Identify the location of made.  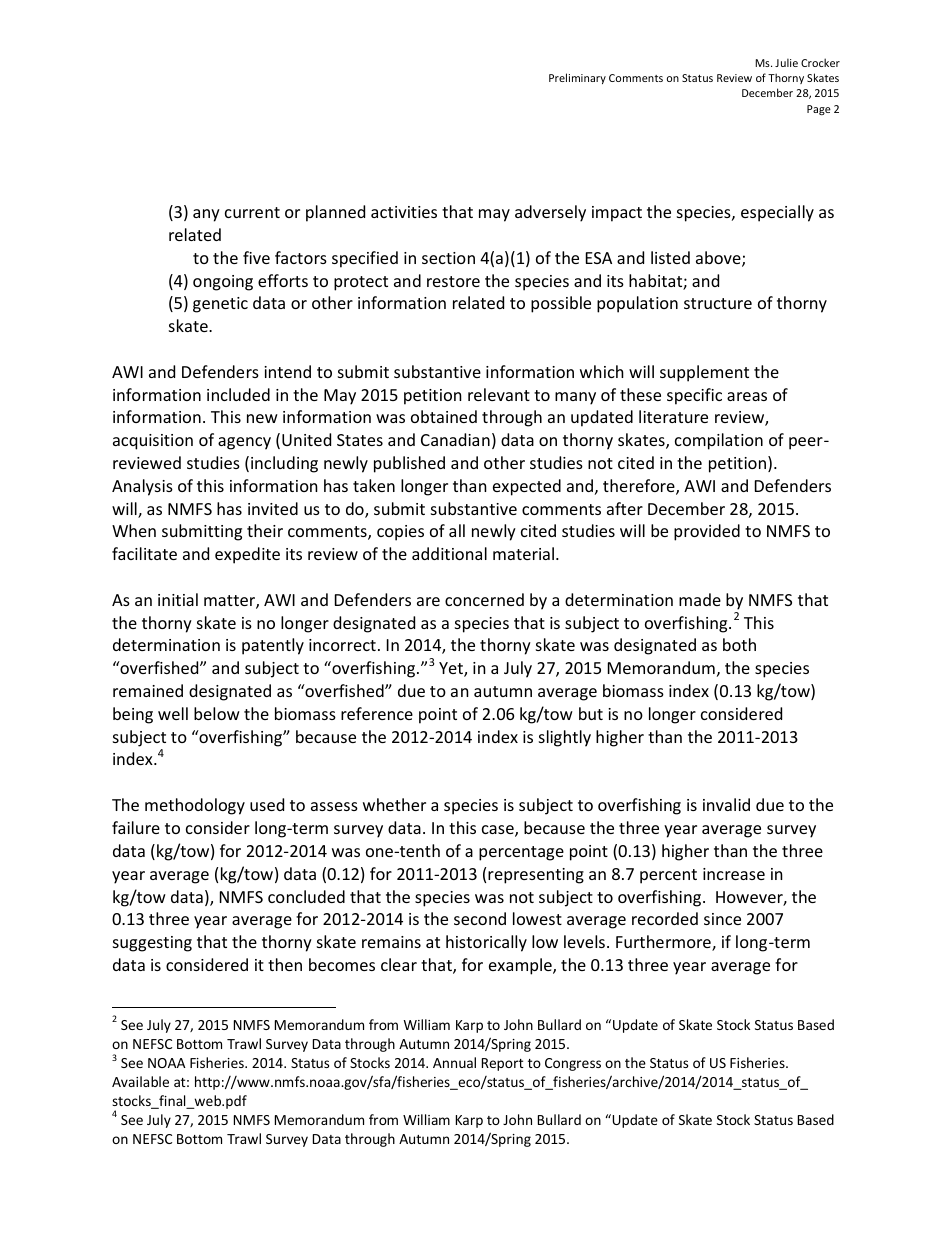
(700, 599).
